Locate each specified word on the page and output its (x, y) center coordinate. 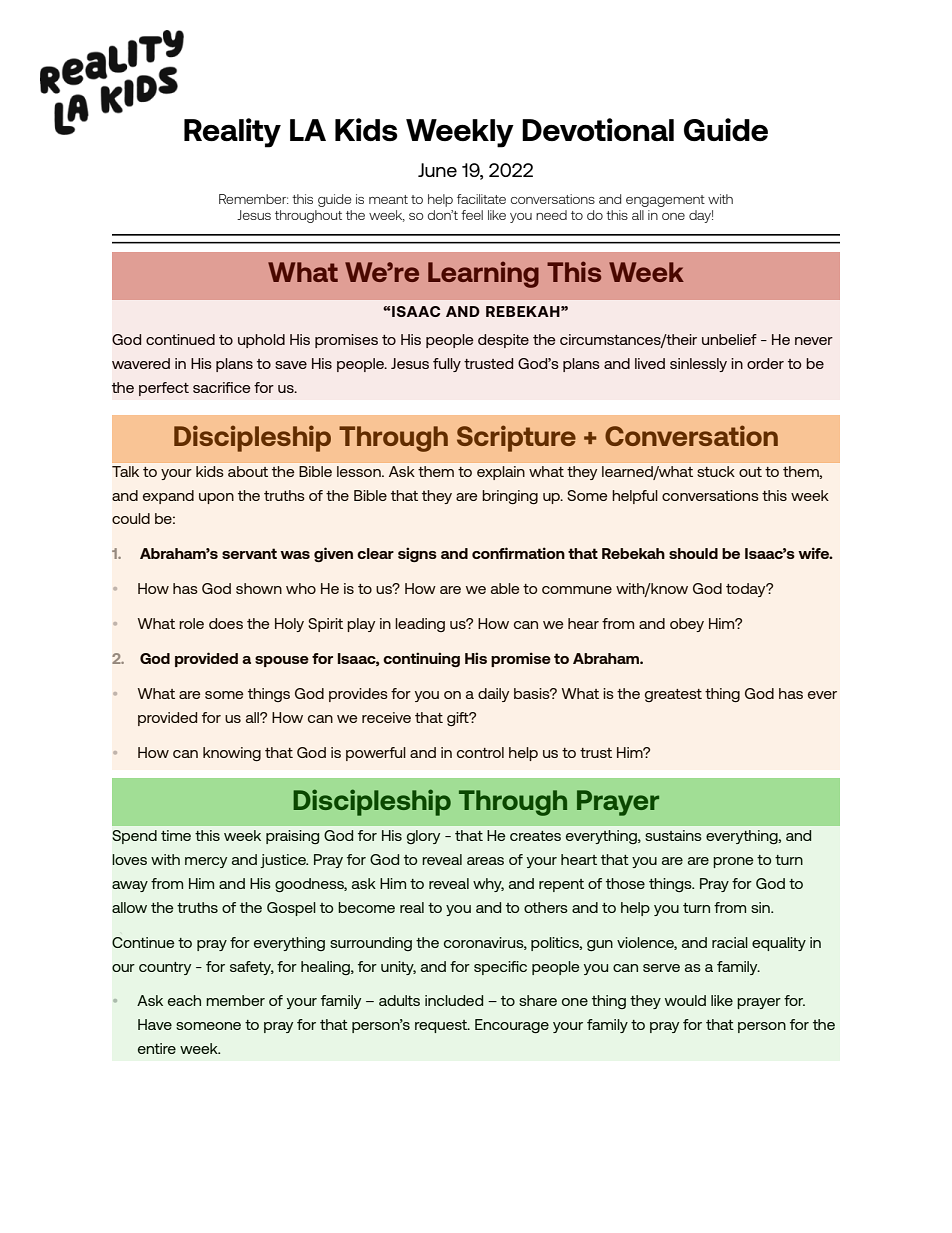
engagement (665, 201)
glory (423, 837)
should (693, 553)
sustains (673, 835)
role (191, 623)
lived (650, 363)
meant (388, 199)
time (176, 835)
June (437, 170)
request (442, 1026)
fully (447, 365)
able (505, 588)
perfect (164, 389)
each (184, 1000)
